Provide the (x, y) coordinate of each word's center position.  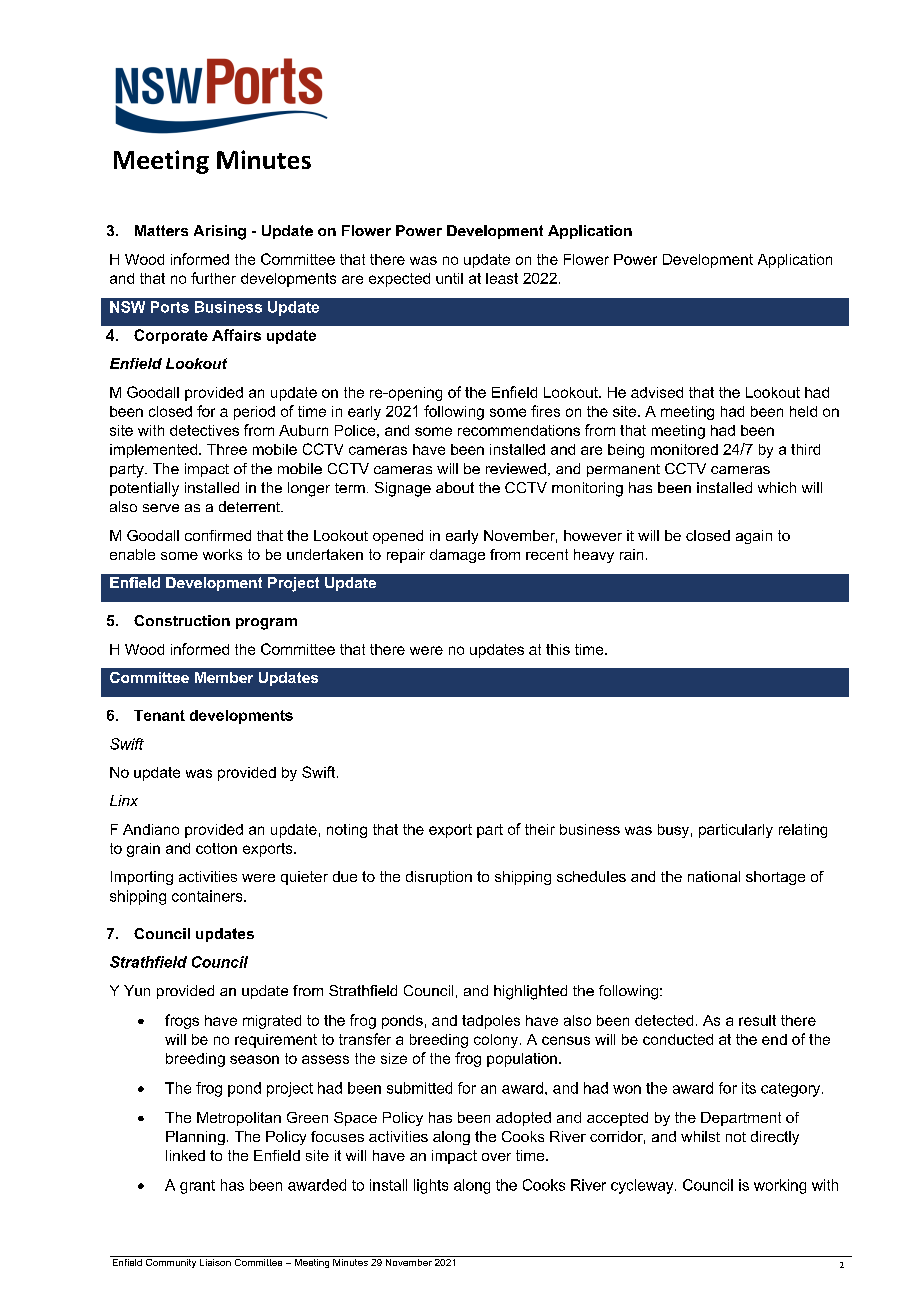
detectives (204, 430)
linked (185, 1155)
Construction (182, 620)
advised (657, 392)
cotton (216, 848)
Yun (137, 990)
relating (803, 831)
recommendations (519, 430)
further (213, 278)
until (449, 278)
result (757, 1020)
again (754, 537)
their (540, 829)
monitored (684, 449)
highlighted (530, 992)
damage (457, 556)
